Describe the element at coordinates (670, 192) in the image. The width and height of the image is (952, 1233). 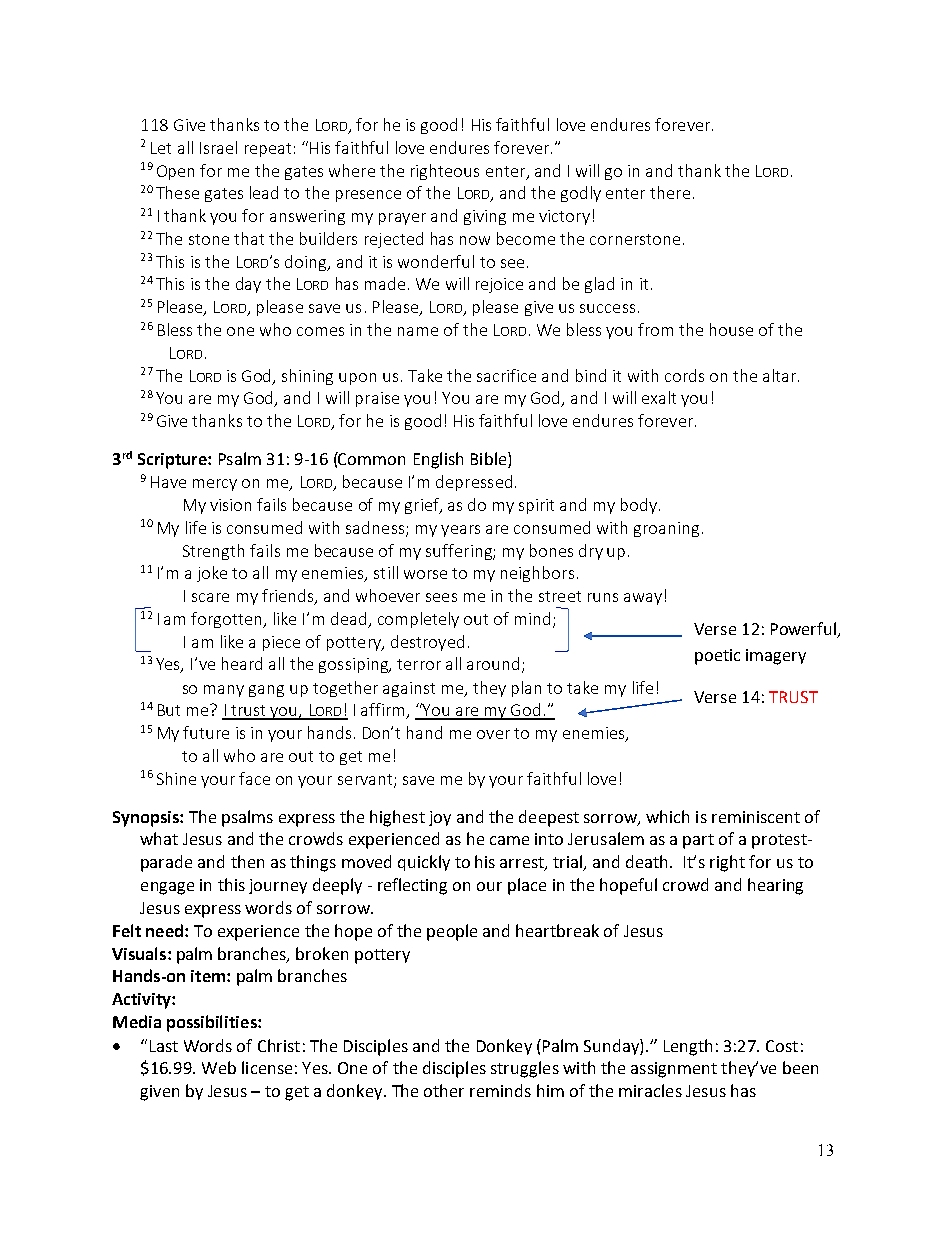
I see `there` at that location.
